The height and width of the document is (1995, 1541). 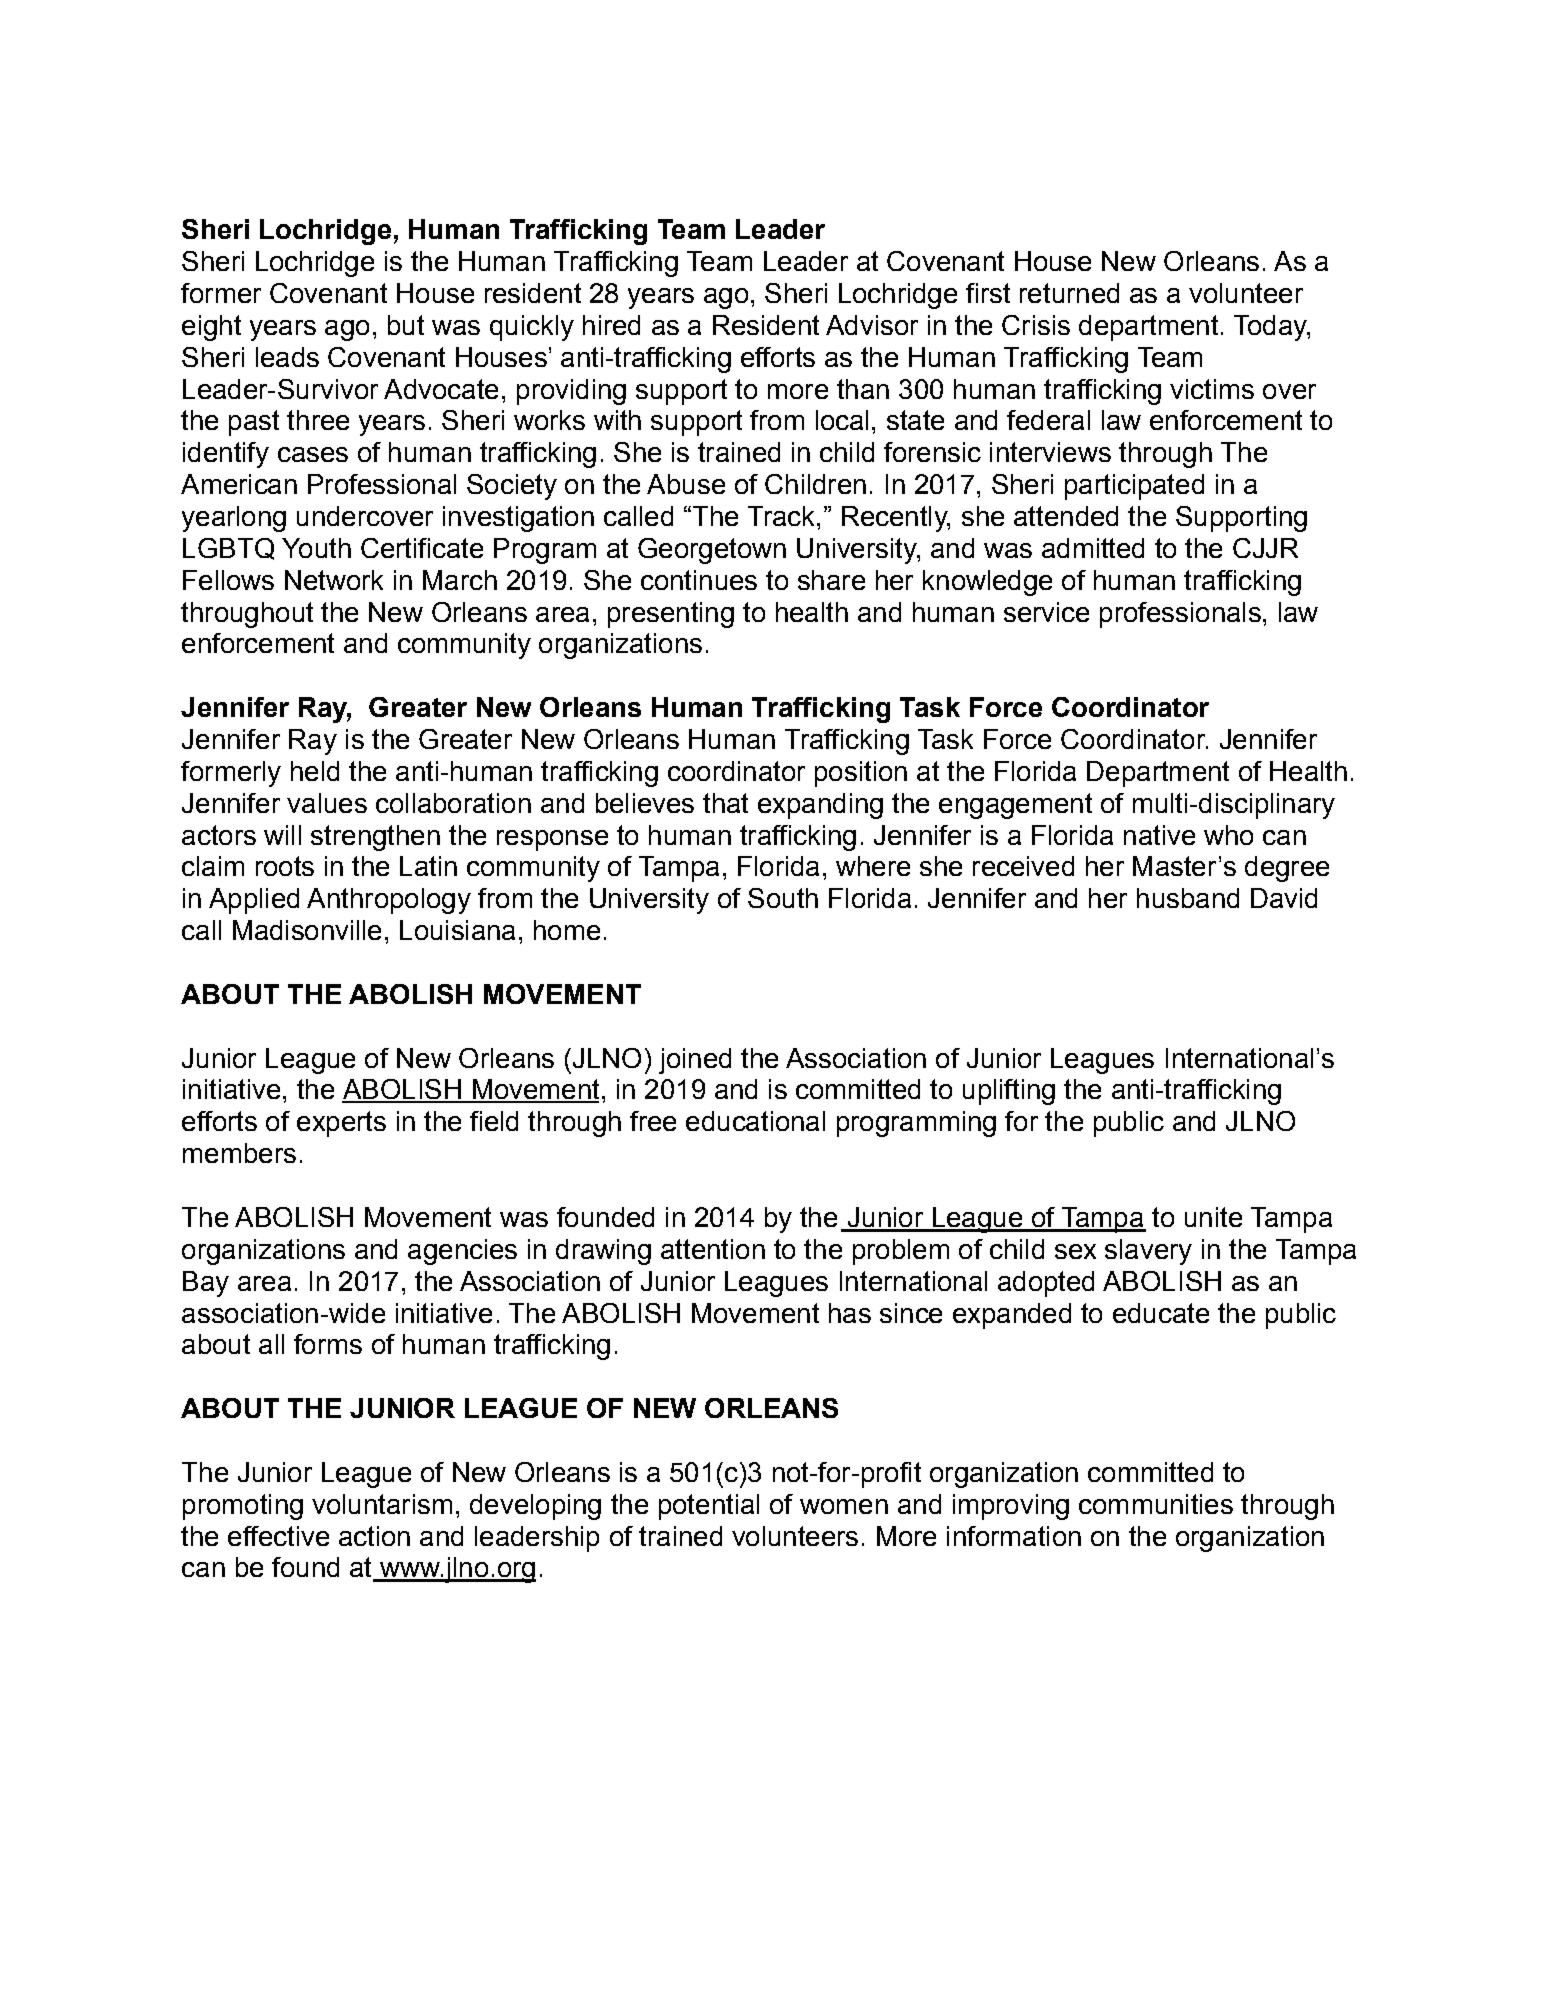 What do you see at coordinates (374, 1536) in the document?
I see `action` at bounding box center [374, 1536].
